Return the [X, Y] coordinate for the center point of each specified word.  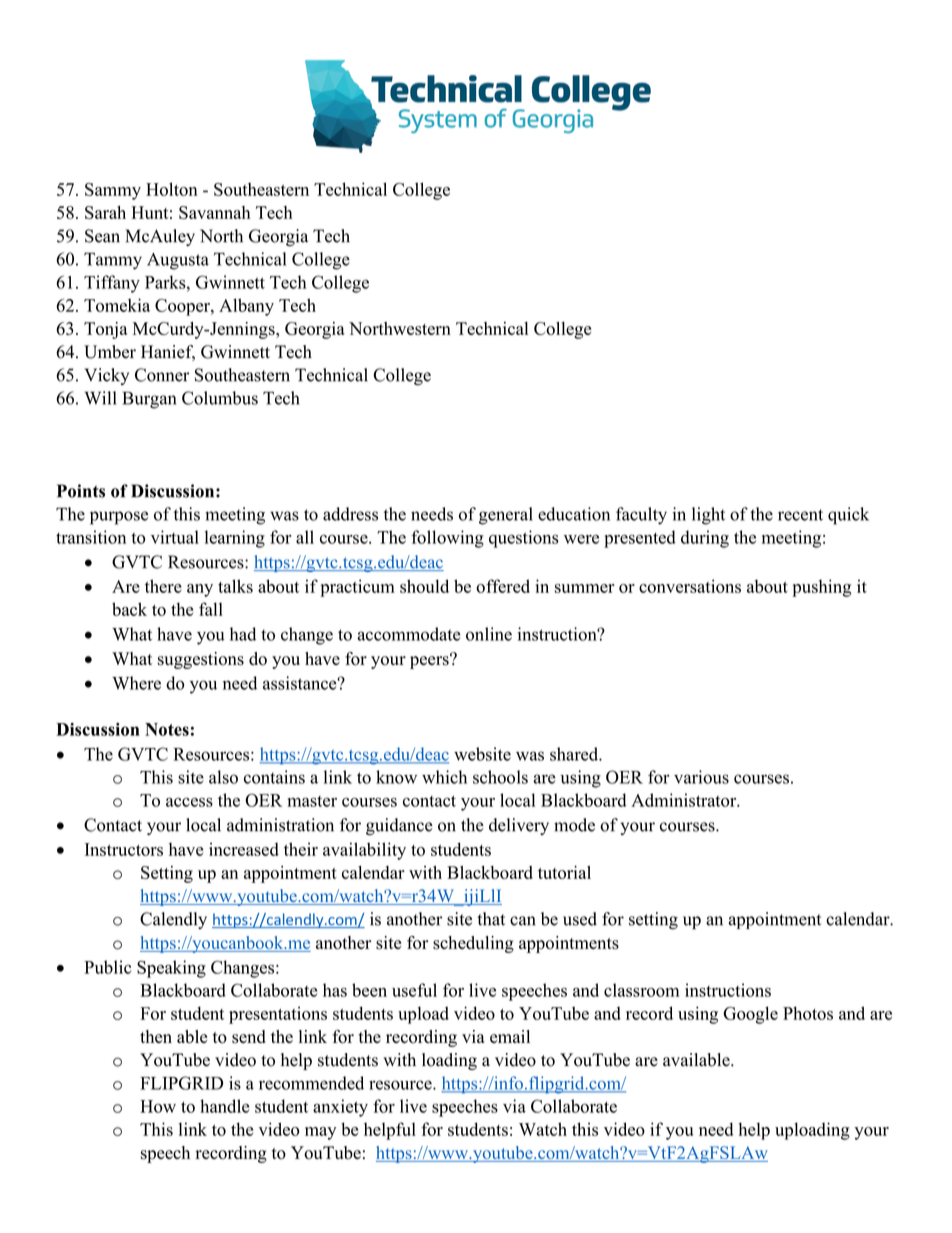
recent [800, 515]
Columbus [220, 398]
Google [750, 1015]
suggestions [201, 660]
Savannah [214, 212]
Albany [246, 307]
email [510, 1036]
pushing [822, 588]
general [506, 516]
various [701, 777]
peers [430, 661]
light [708, 516]
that [491, 919]
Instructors [124, 849]
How [158, 1106]
